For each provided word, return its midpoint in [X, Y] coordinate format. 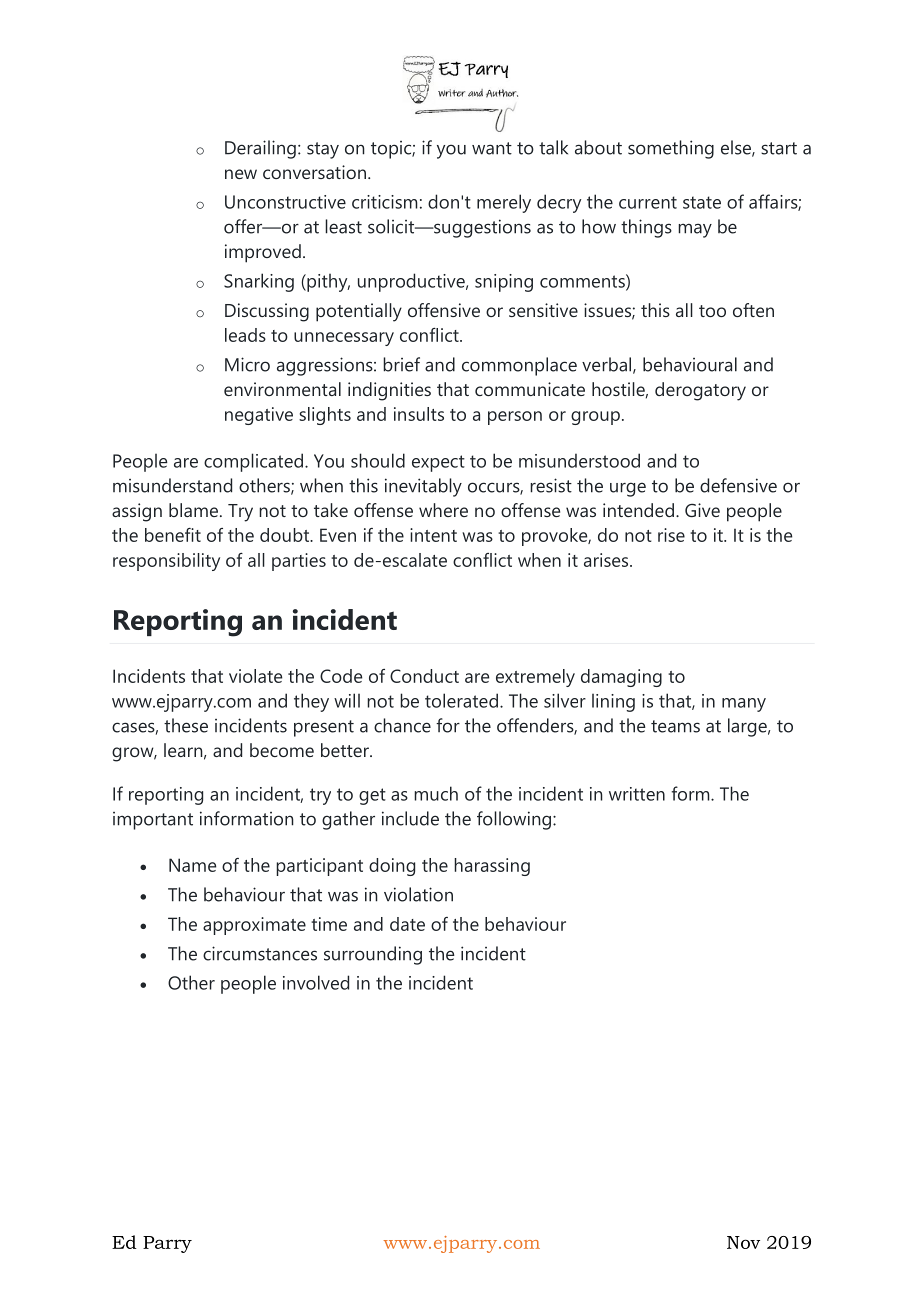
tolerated [461, 700]
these [186, 725]
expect [438, 463]
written [637, 794]
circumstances [260, 953]
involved [316, 982]
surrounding [373, 955]
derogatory [700, 391]
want [492, 148]
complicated [253, 462]
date [407, 924]
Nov [743, 1242]
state [702, 202]
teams [675, 726]
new [241, 174]
